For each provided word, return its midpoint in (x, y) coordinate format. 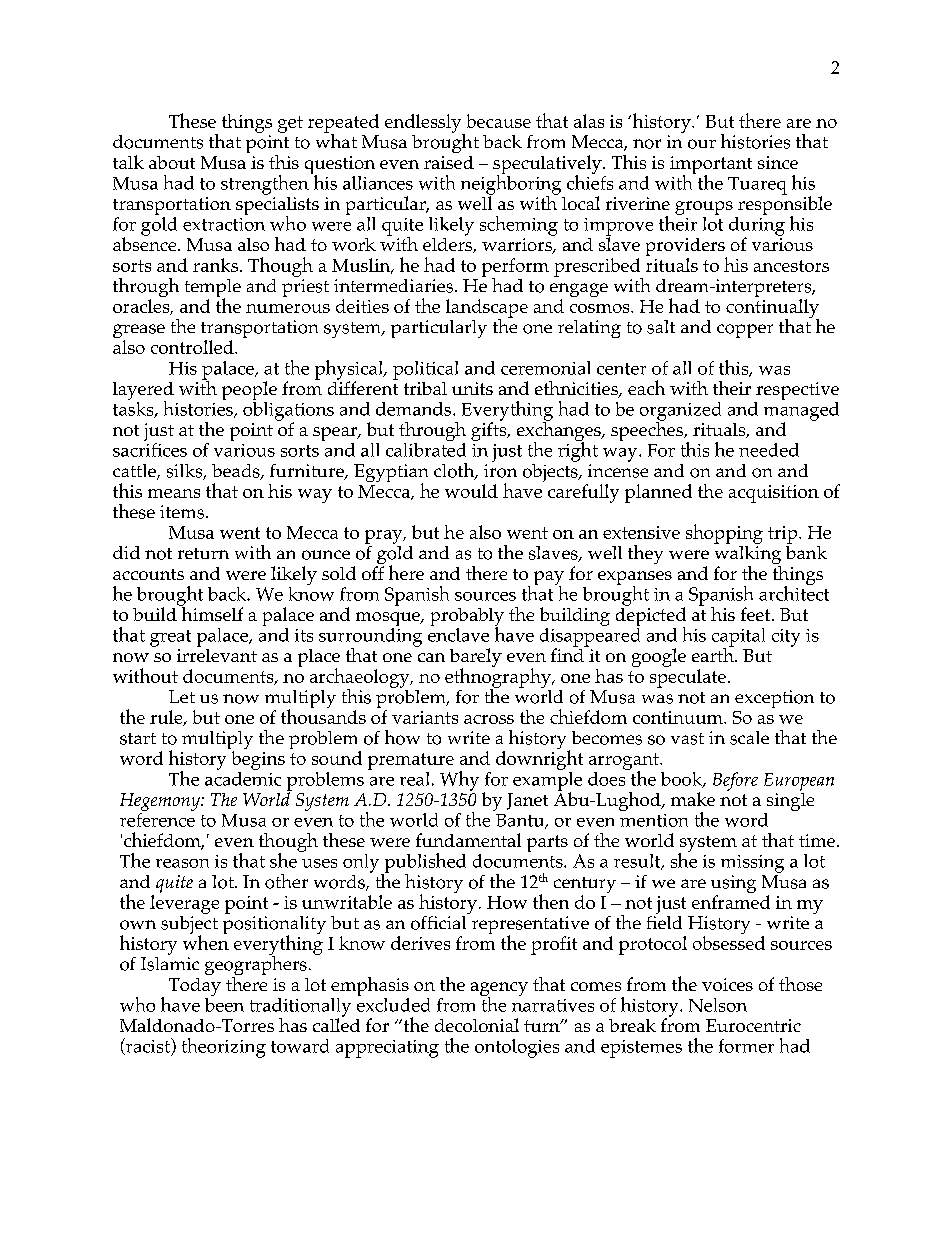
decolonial (477, 1025)
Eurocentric (753, 1025)
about (172, 162)
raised (449, 162)
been (224, 1003)
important (711, 166)
